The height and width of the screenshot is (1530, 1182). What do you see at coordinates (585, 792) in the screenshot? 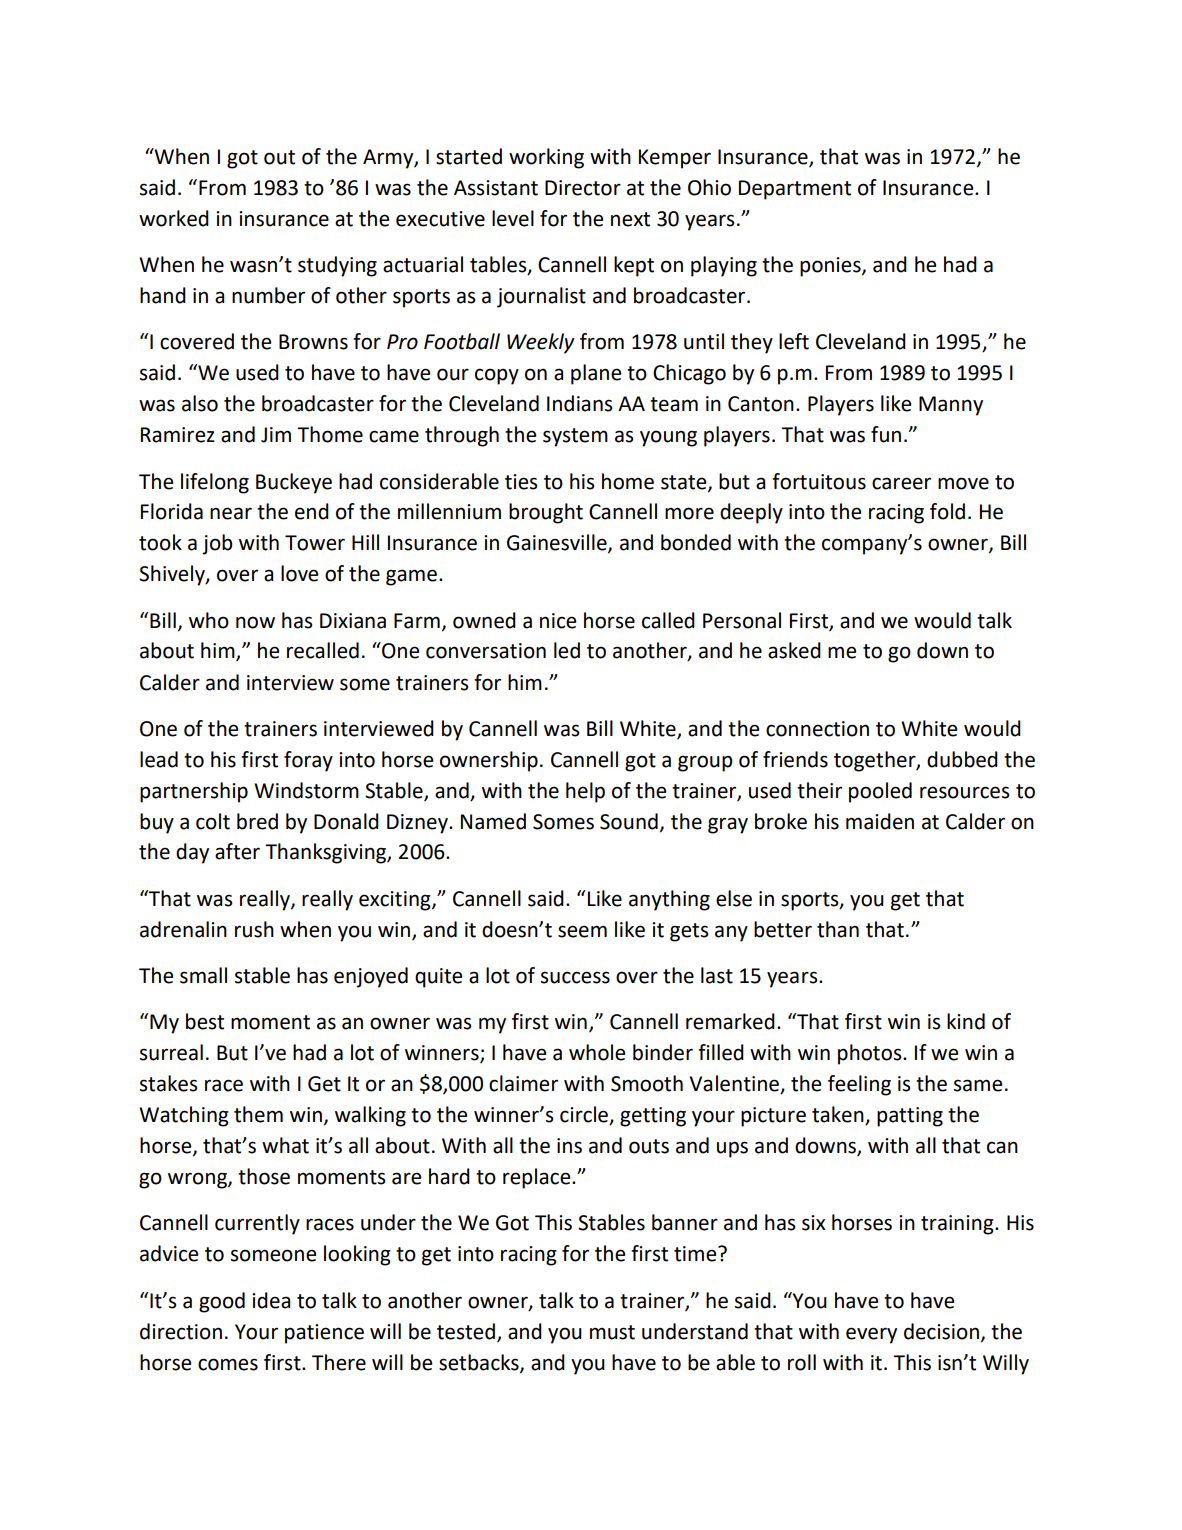
I see `help` at bounding box center [585, 792].
